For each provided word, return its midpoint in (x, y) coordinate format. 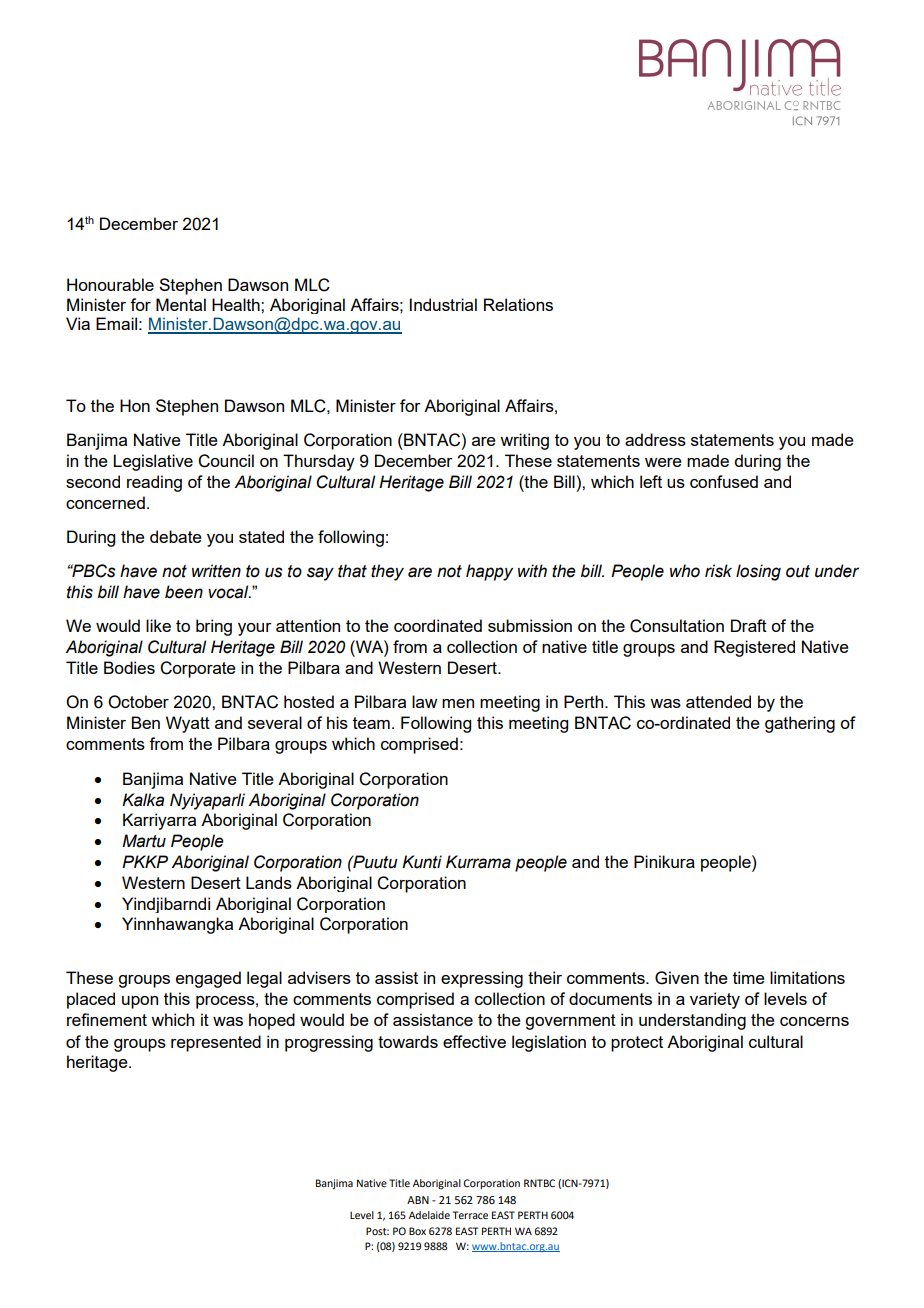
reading (154, 483)
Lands (269, 882)
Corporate (198, 669)
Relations (518, 304)
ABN (418, 1200)
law (424, 701)
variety (715, 1000)
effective (474, 1041)
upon (140, 1002)
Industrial (443, 304)
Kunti (422, 862)
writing (524, 441)
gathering (800, 724)
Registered (754, 648)
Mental (181, 304)
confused (724, 481)
